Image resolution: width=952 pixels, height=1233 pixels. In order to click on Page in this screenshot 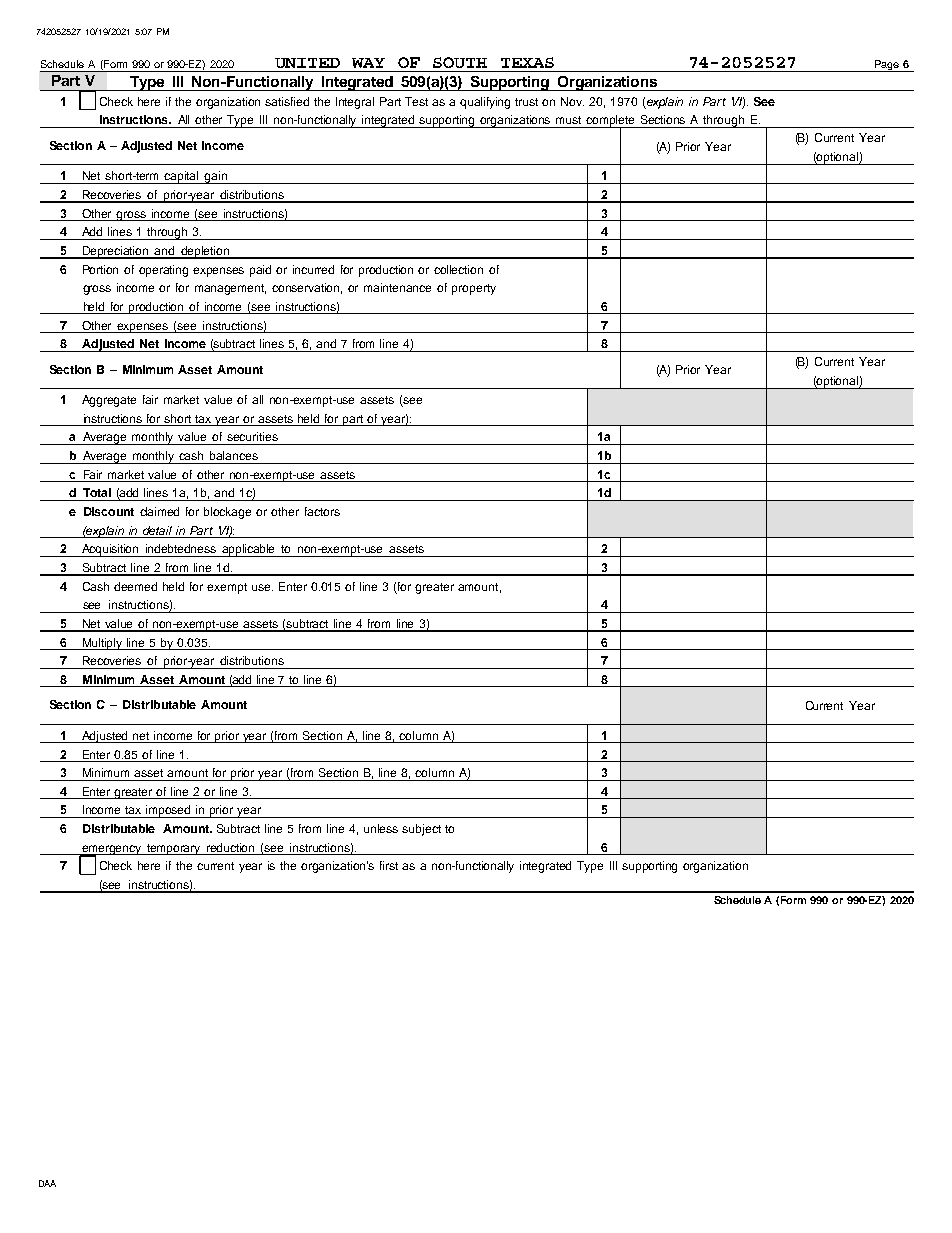, I will do `click(886, 66)`.
